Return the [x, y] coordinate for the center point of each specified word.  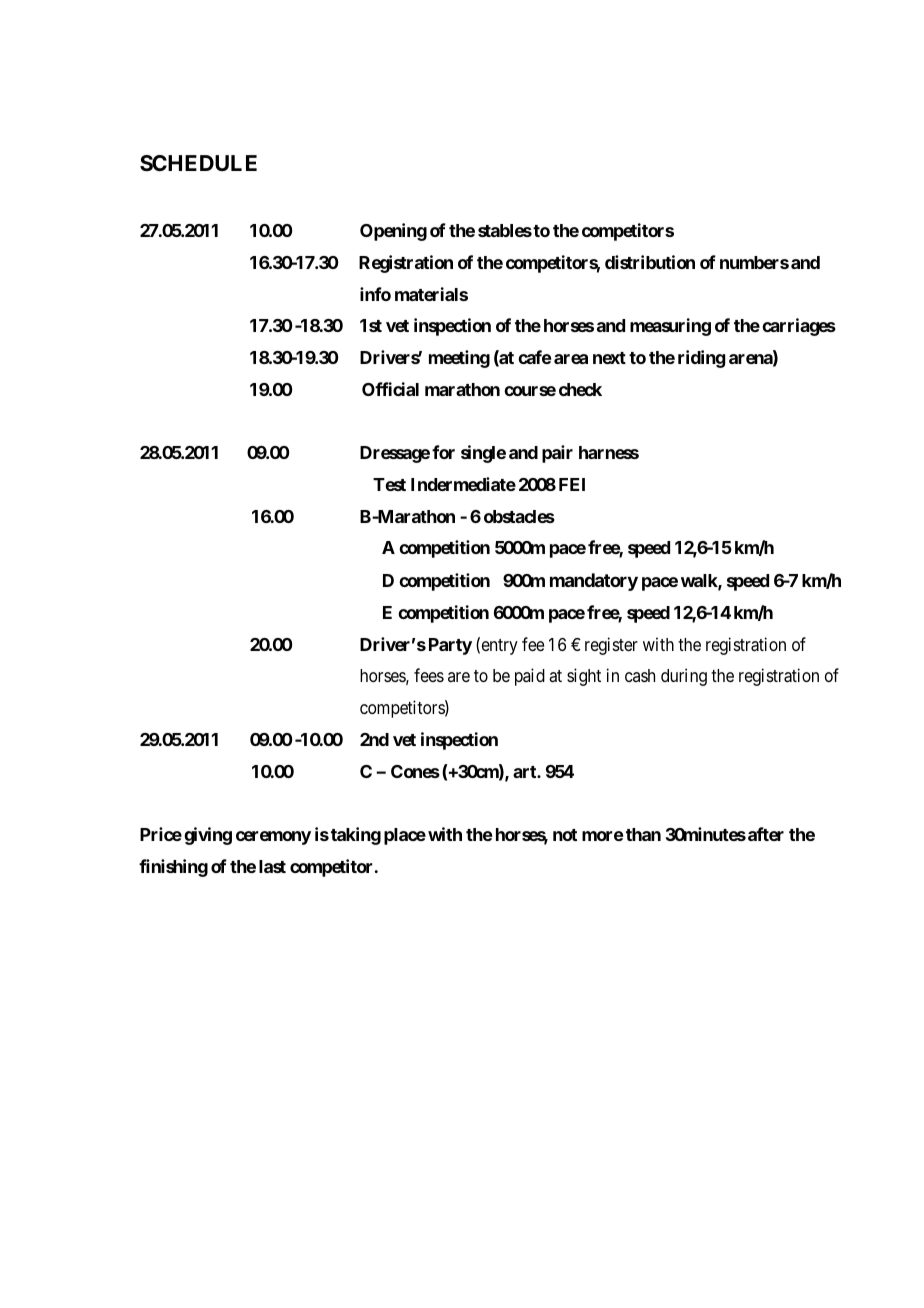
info [375, 294]
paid [530, 677]
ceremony [273, 838]
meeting [459, 359]
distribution [650, 262]
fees [429, 675]
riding [701, 359]
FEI [572, 484]
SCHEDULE [198, 163]
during [684, 677]
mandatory [594, 582]
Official [390, 389]
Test [389, 484]
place [405, 836]
